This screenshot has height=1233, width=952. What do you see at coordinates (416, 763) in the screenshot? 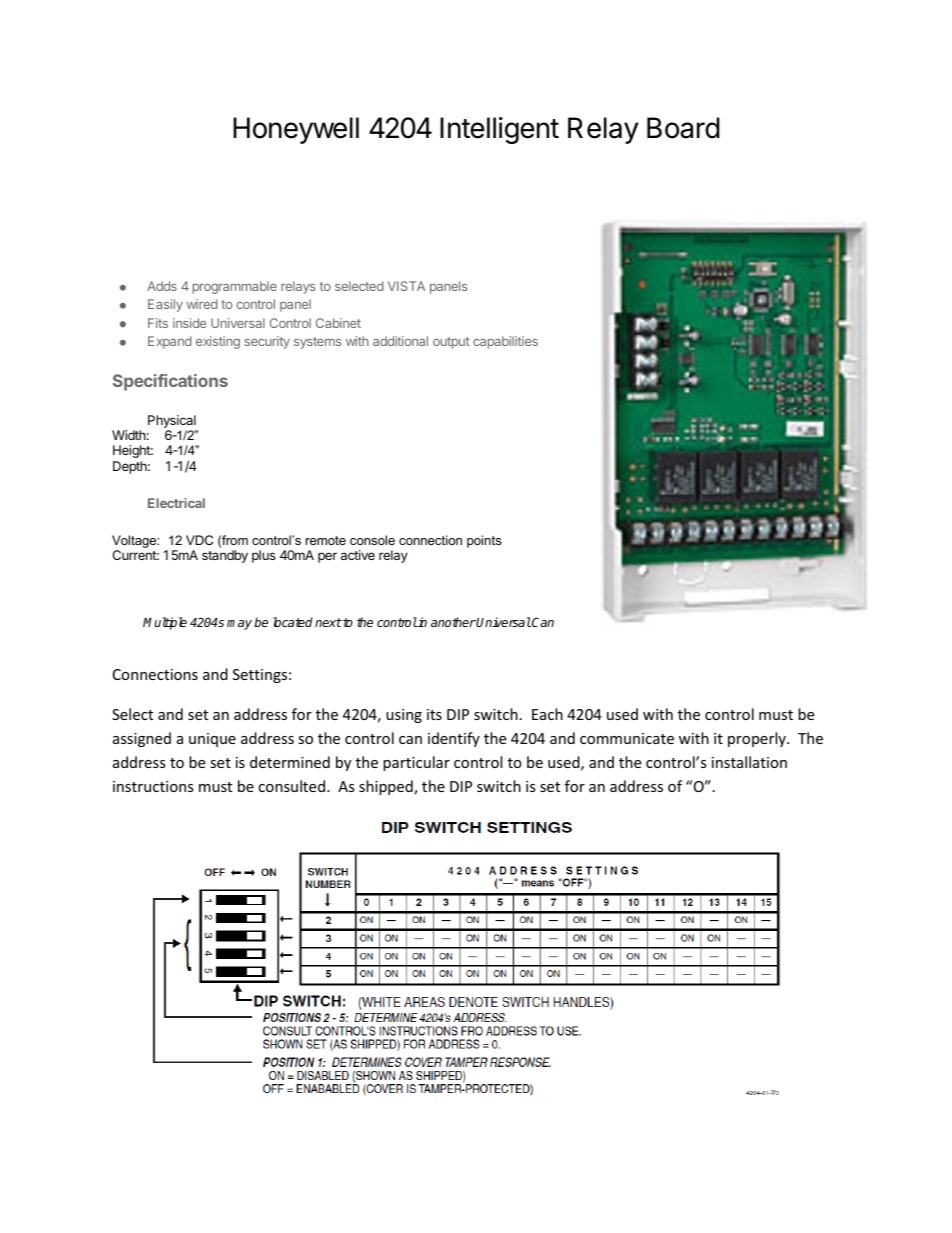
I see `particular` at bounding box center [416, 763].
